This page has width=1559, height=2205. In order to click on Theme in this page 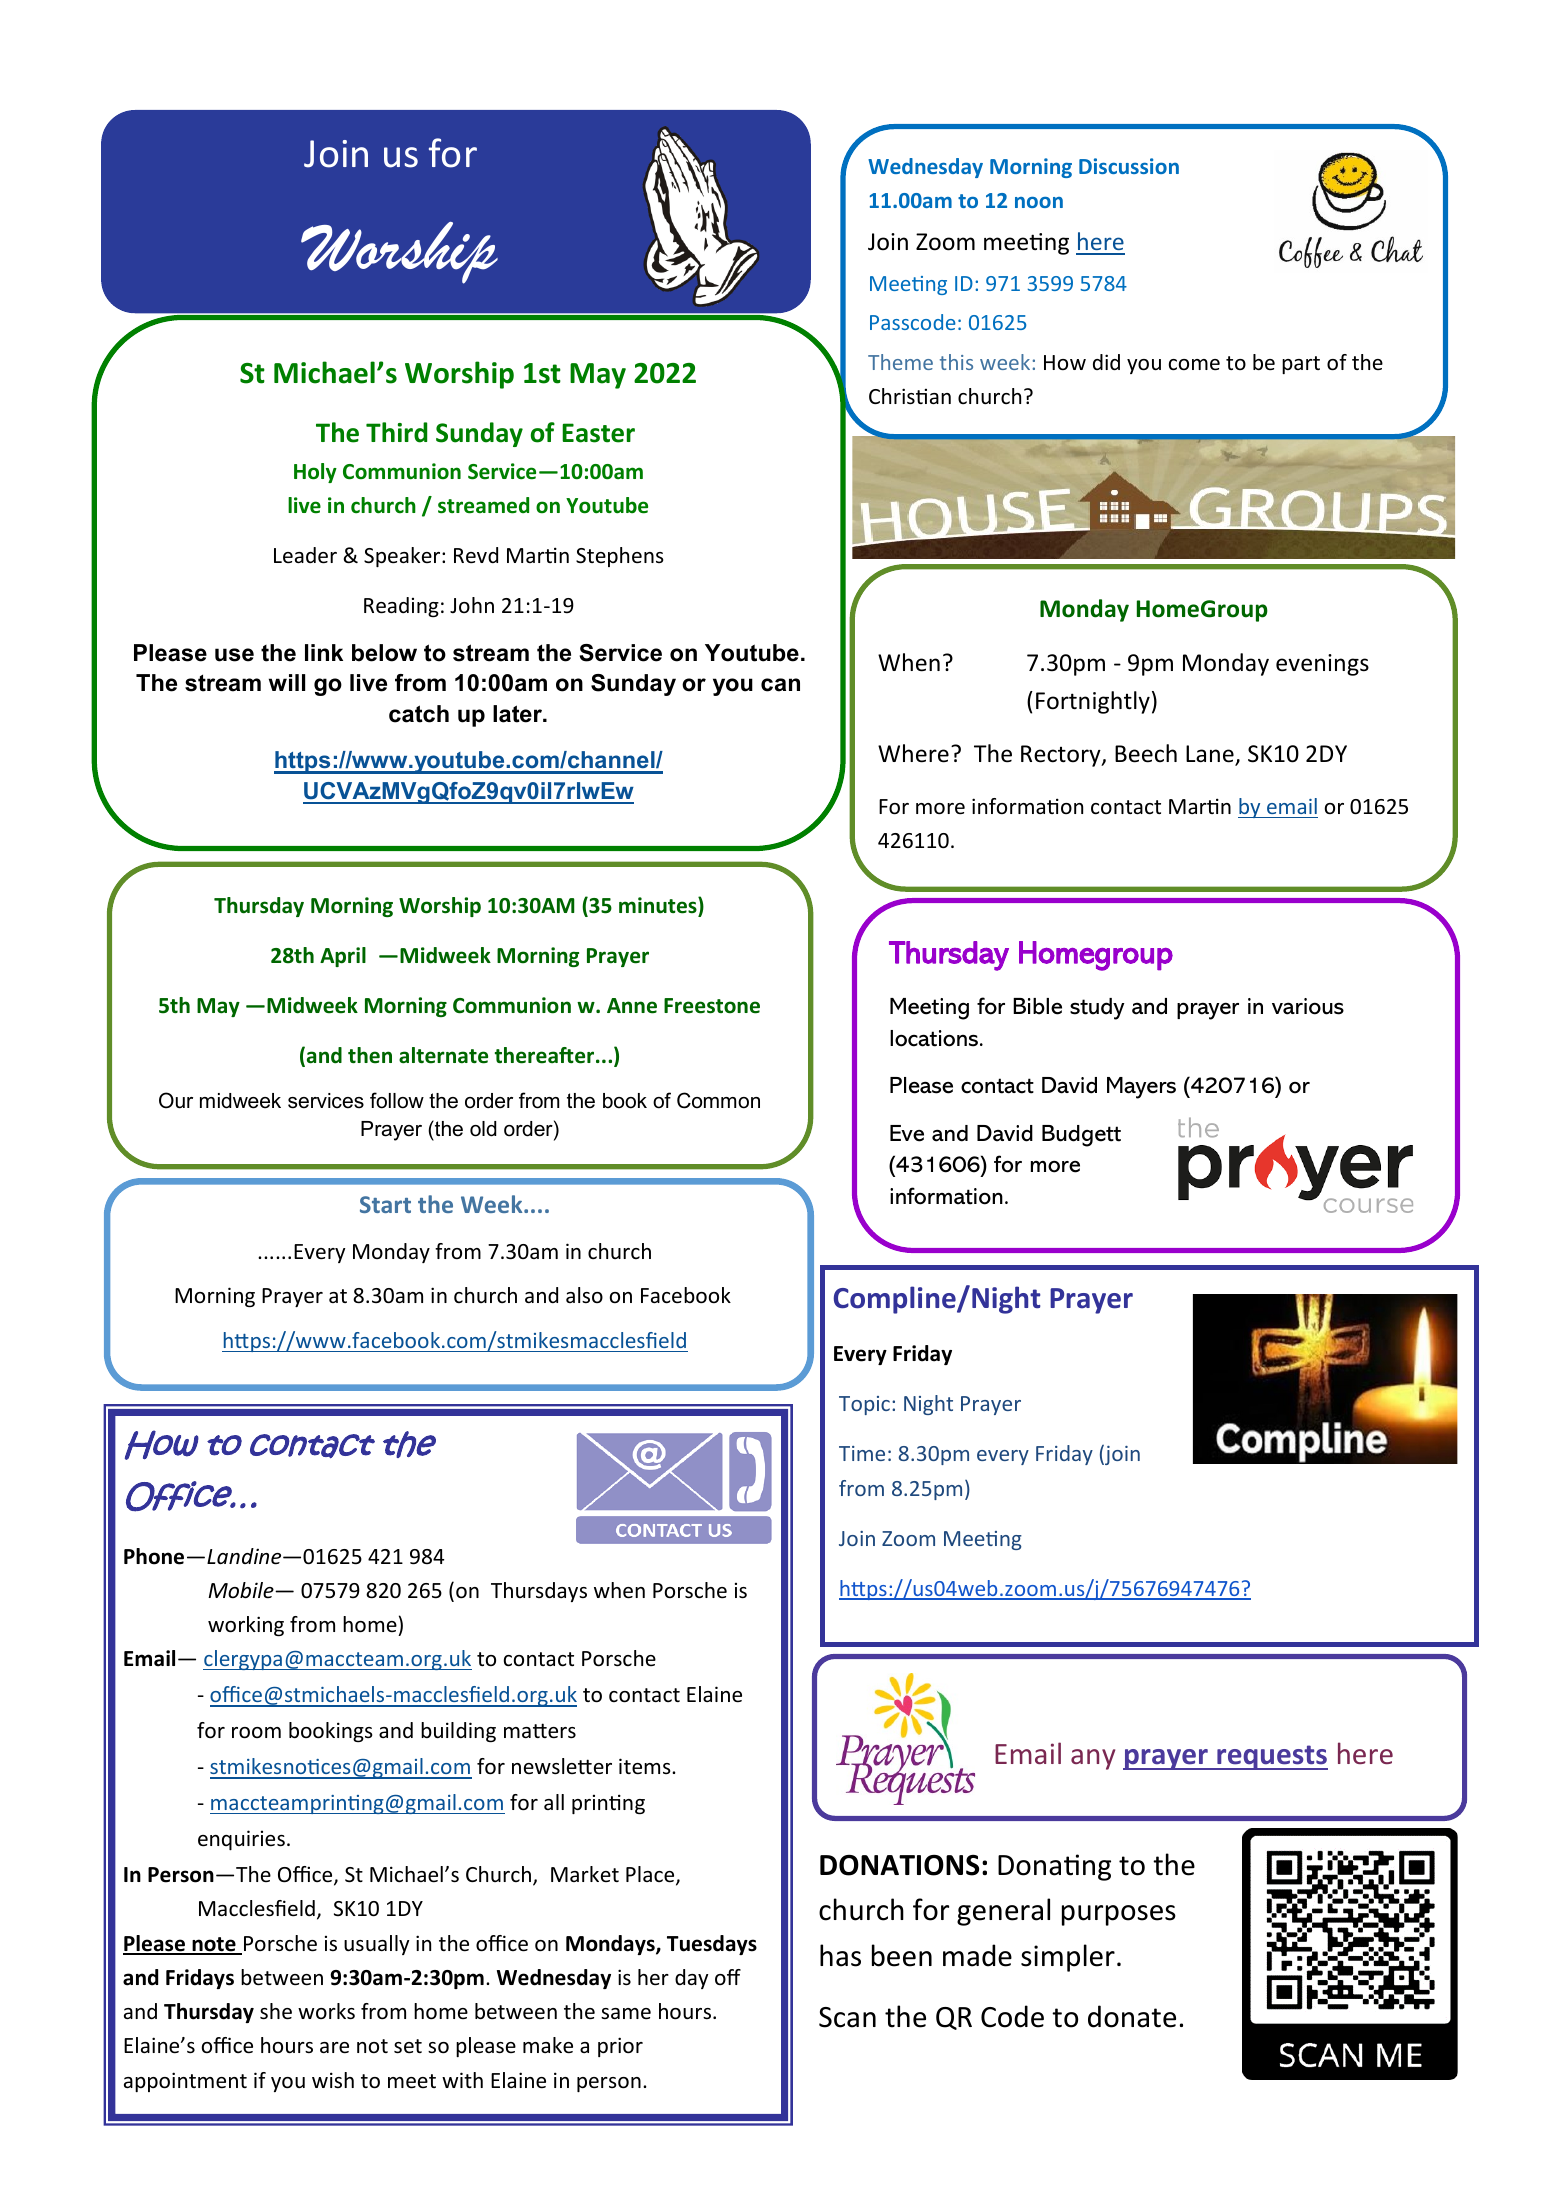, I will do `click(900, 362)`.
